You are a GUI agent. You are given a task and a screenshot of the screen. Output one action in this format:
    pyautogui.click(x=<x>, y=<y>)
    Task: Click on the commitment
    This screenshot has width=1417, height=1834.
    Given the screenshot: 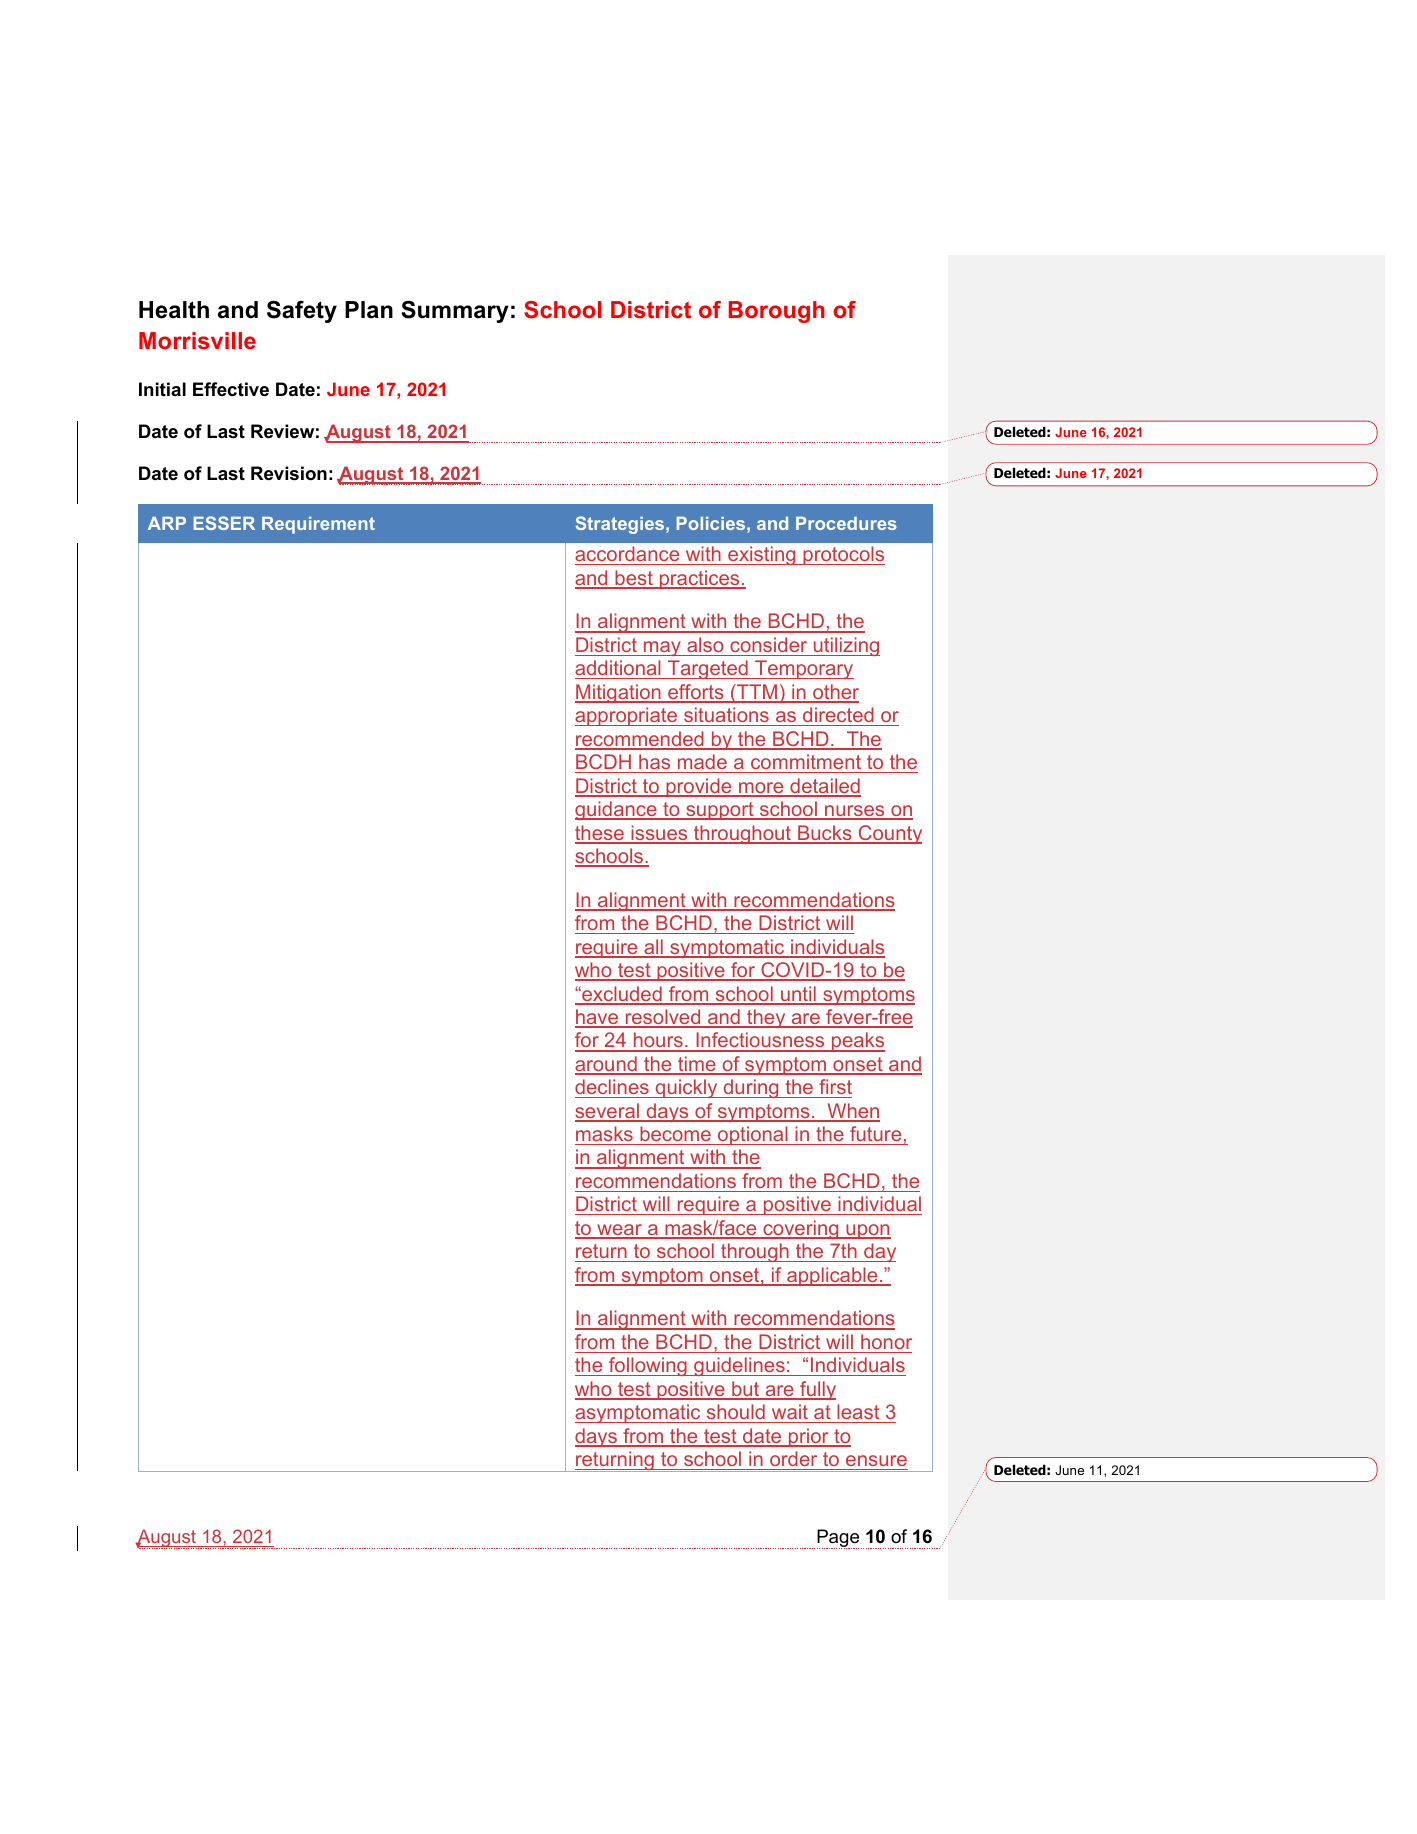 What is the action you would take?
    pyautogui.click(x=806, y=761)
